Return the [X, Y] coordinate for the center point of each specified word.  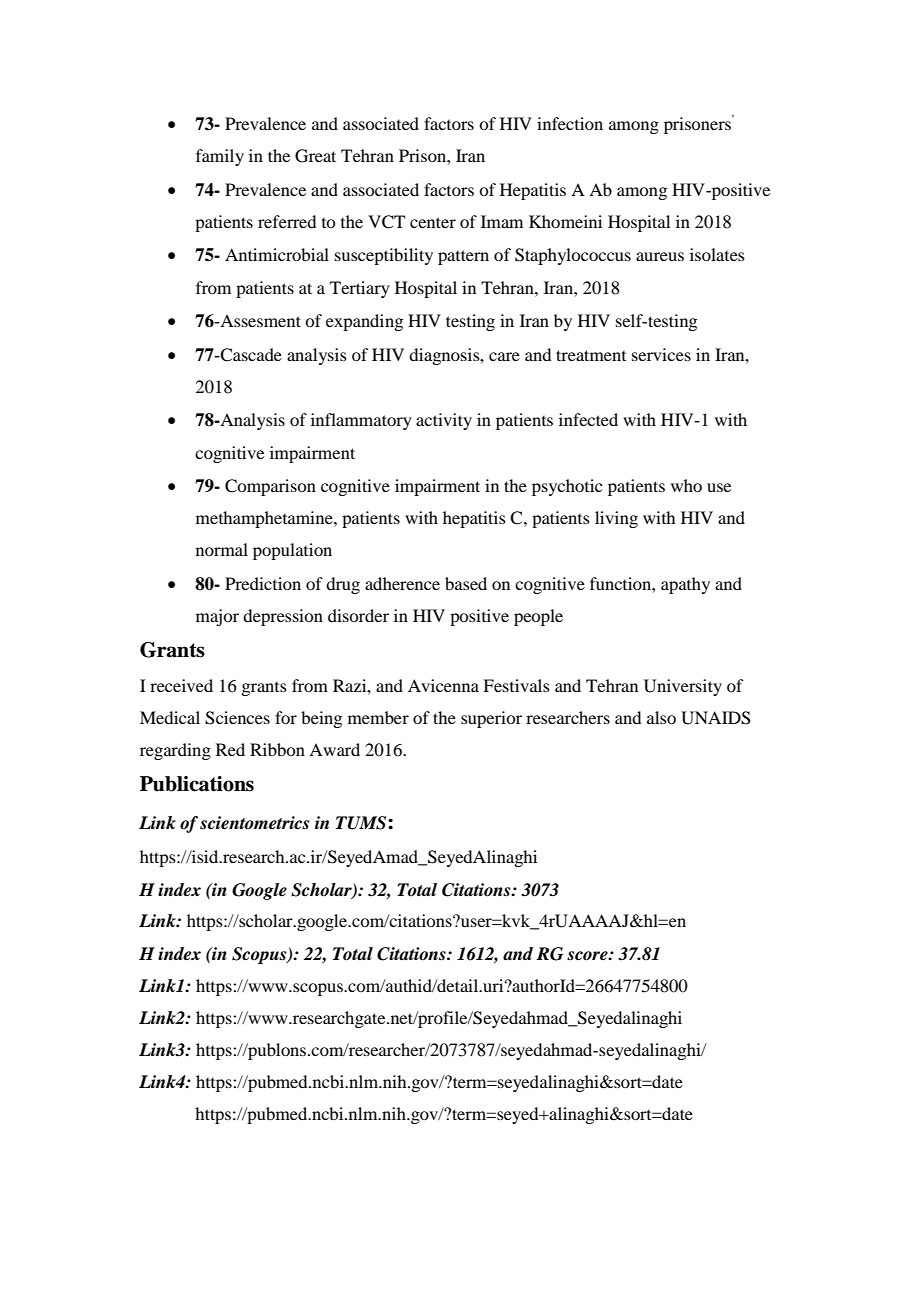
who [686, 485]
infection [570, 123]
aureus [660, 256]
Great [315, 156]
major [217, 617]
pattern [463, 257]
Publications [197, 784]
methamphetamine [265, 519]
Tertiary [360, 289]
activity [444, 421]
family [220, 157]
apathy [685, 585]
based [466, 583]
